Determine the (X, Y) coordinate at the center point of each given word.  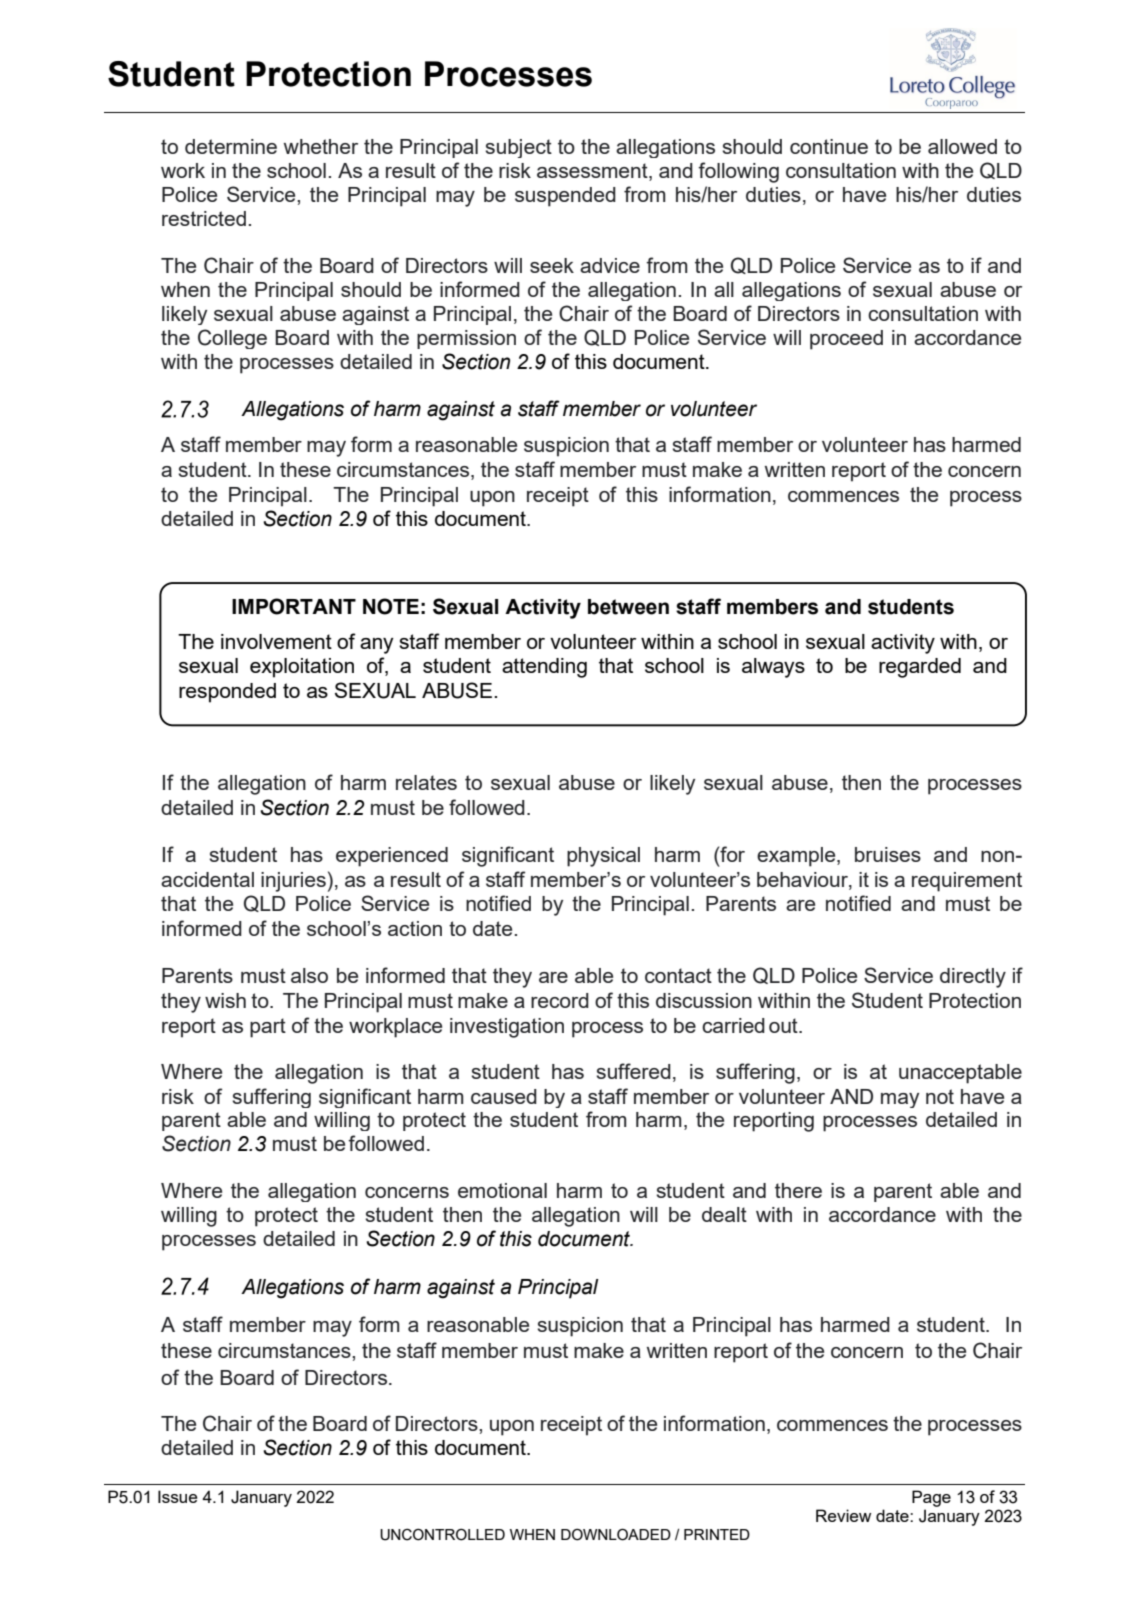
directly (973, 978)
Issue (177, 1496)
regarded (920, 668)
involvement (276, 641)
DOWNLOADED (616, 1535)
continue (829, 146)
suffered (633, 1071)
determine (231, 146)
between (628, 607)
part (268, 1028)
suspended (565, 197)
